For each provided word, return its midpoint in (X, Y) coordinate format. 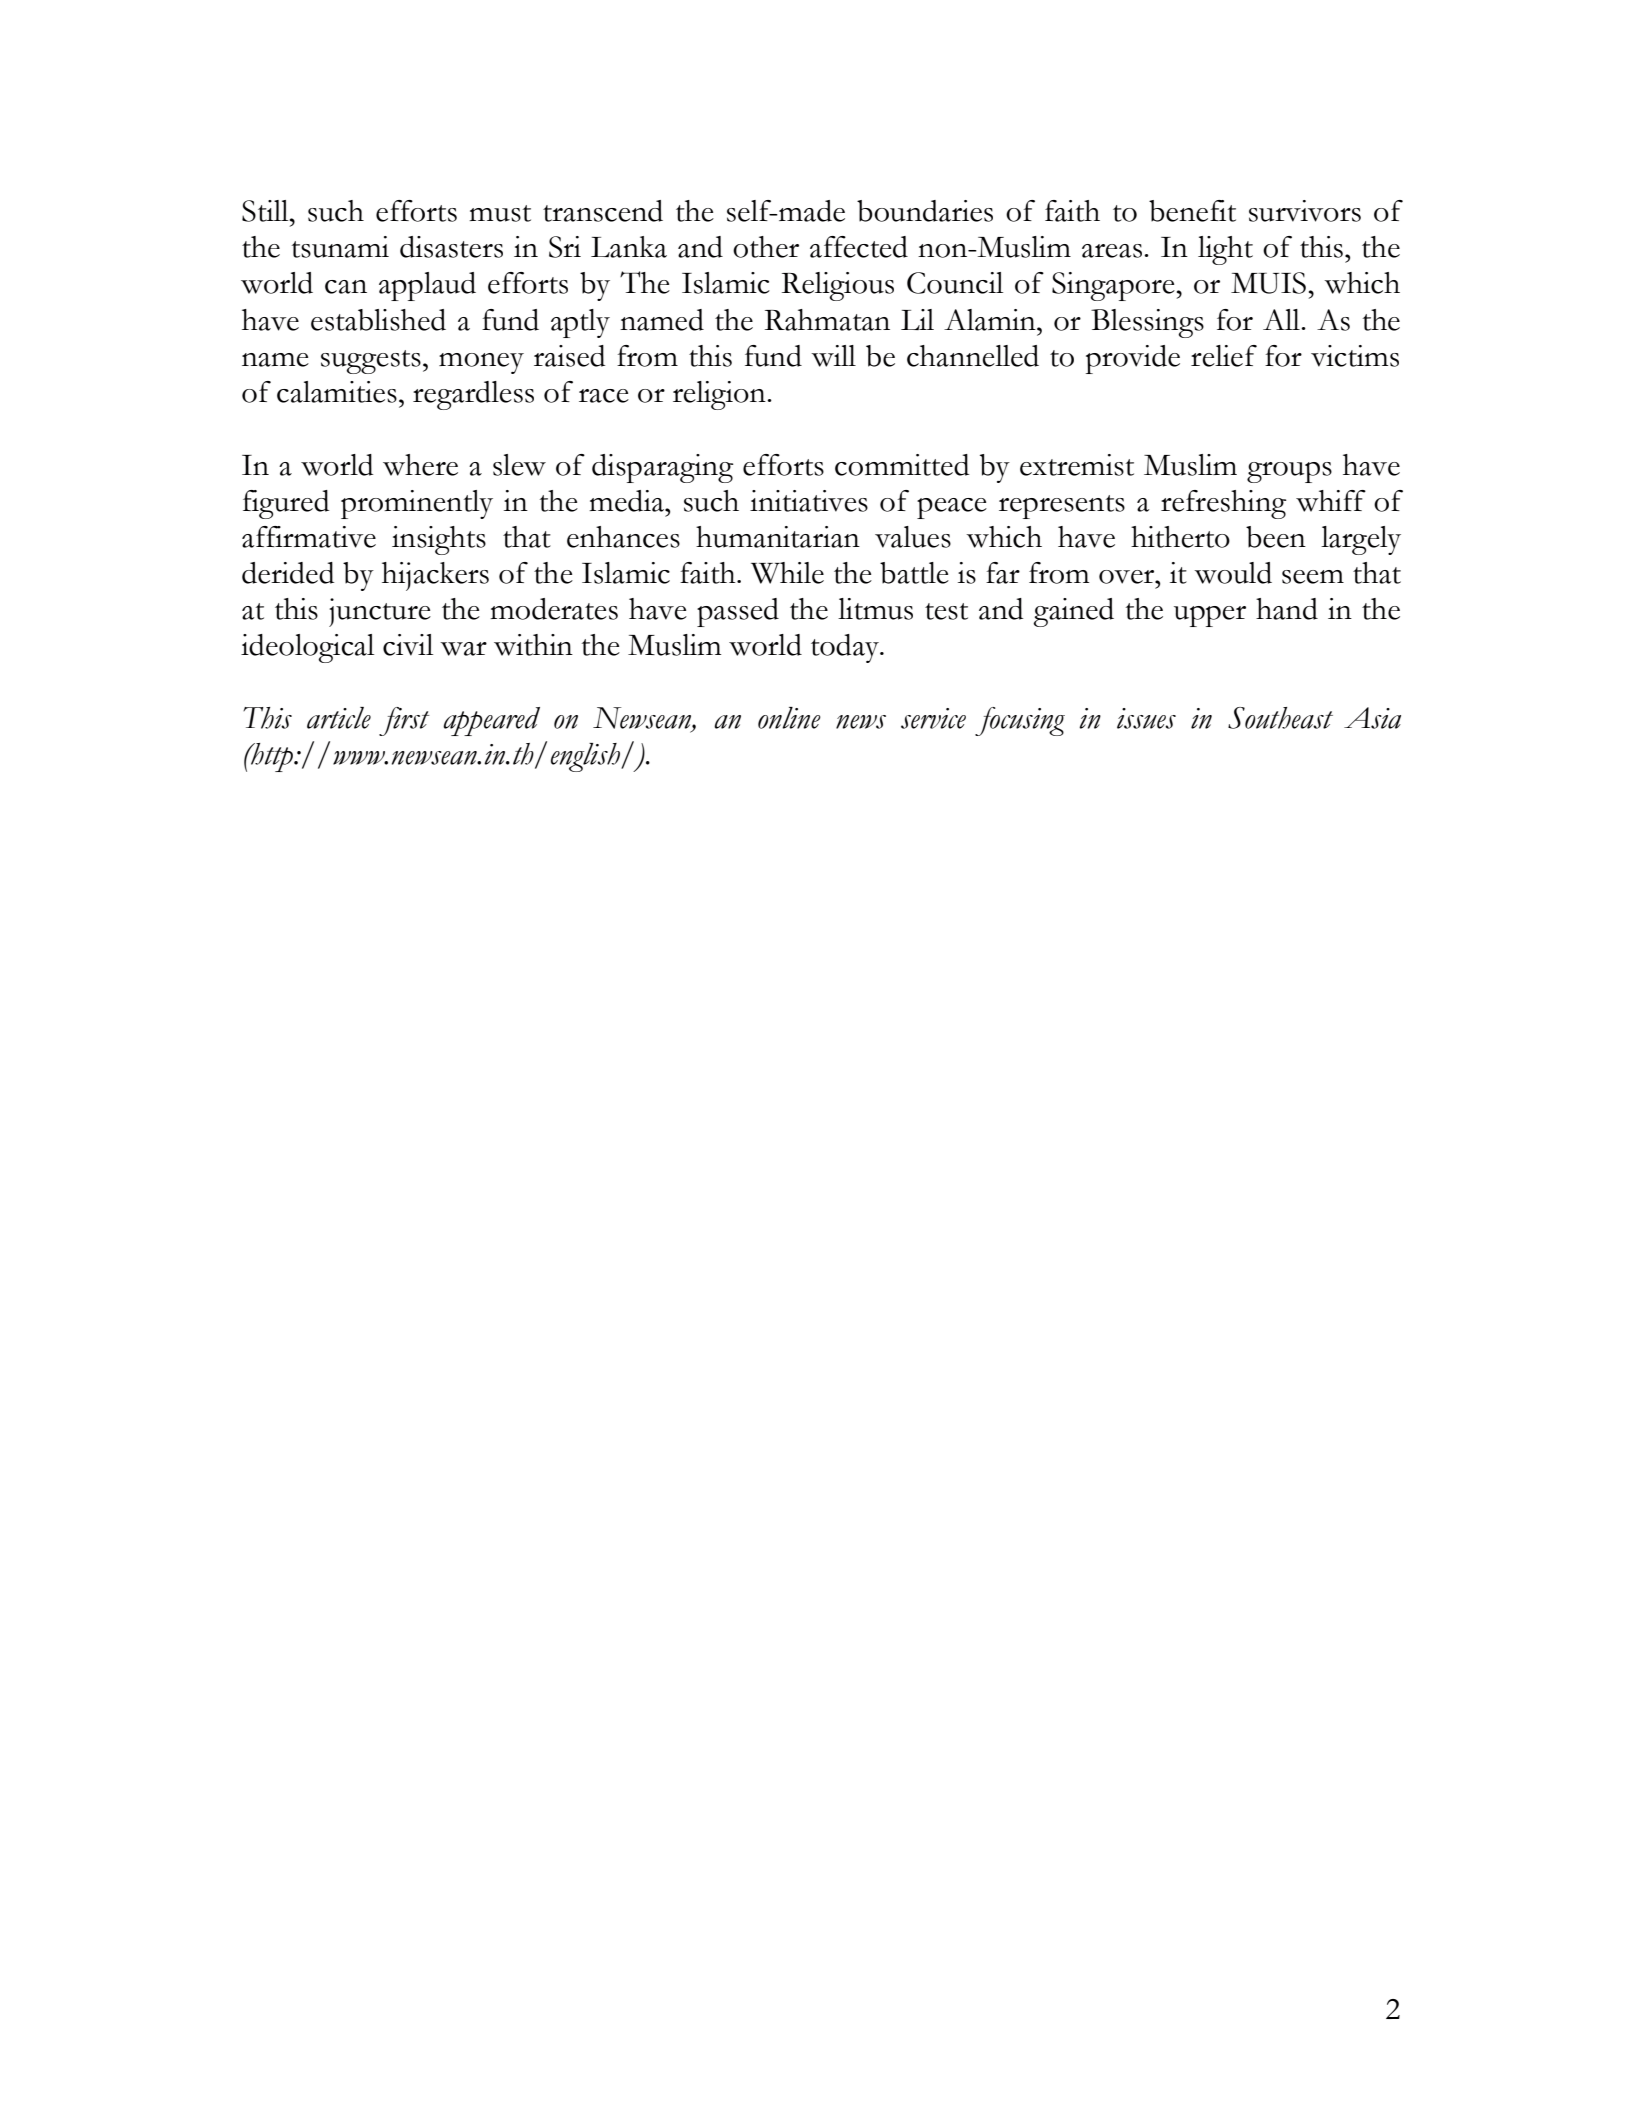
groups (1289, 472)
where (420, 465)
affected (859, 247)
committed (902, 465)
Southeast (1280, 718)
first (404, 721)
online (789, 718)
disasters (451, 247)
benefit (1192, 211)
